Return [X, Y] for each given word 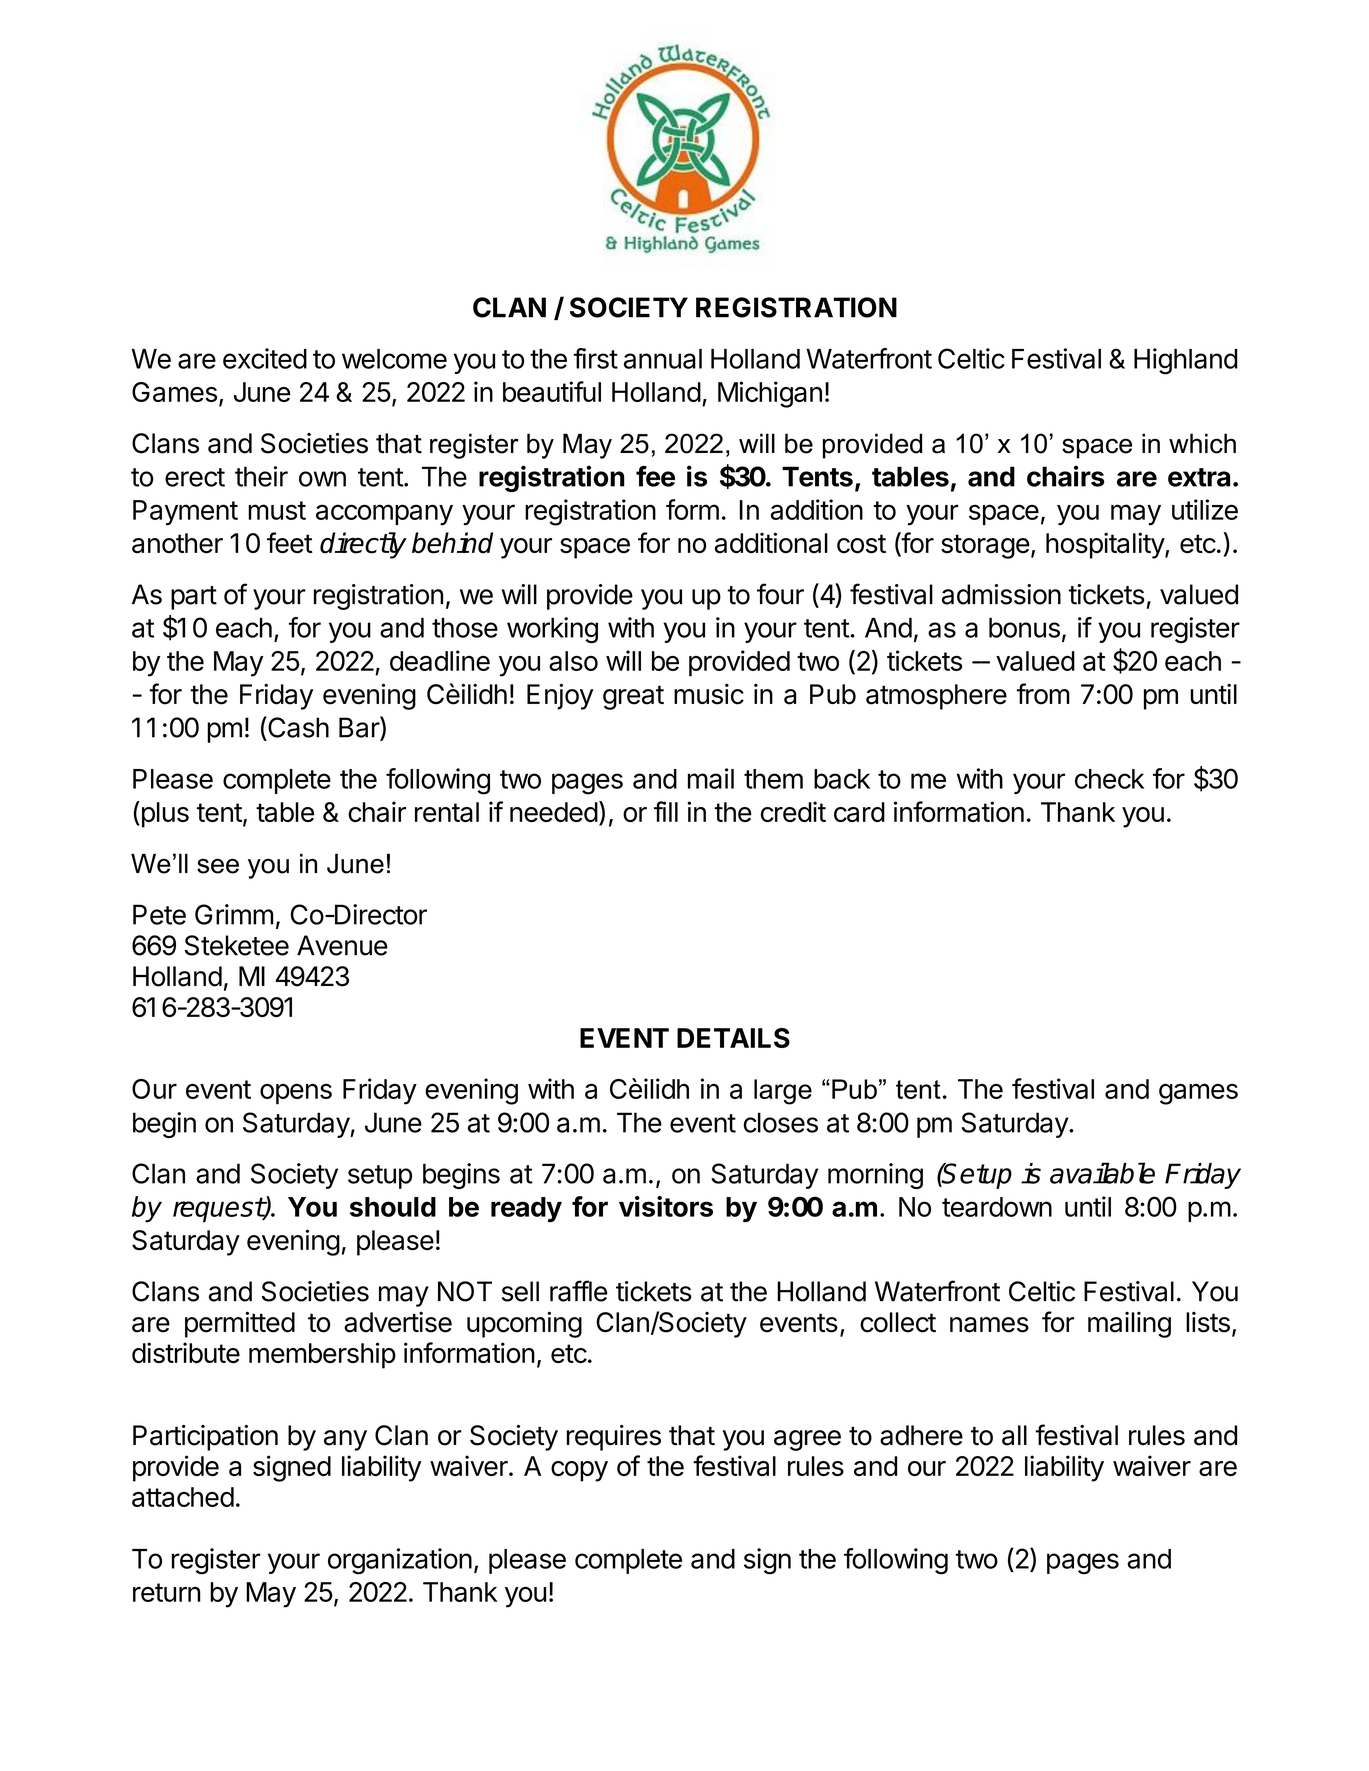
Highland [1186, 361]
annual [663, 359]
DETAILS [733, 1038]
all [1014, 1435]
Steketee [237, 945]
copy [579, 1471]
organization [400, 1561]
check [1109, 779]
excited [265, 358]
